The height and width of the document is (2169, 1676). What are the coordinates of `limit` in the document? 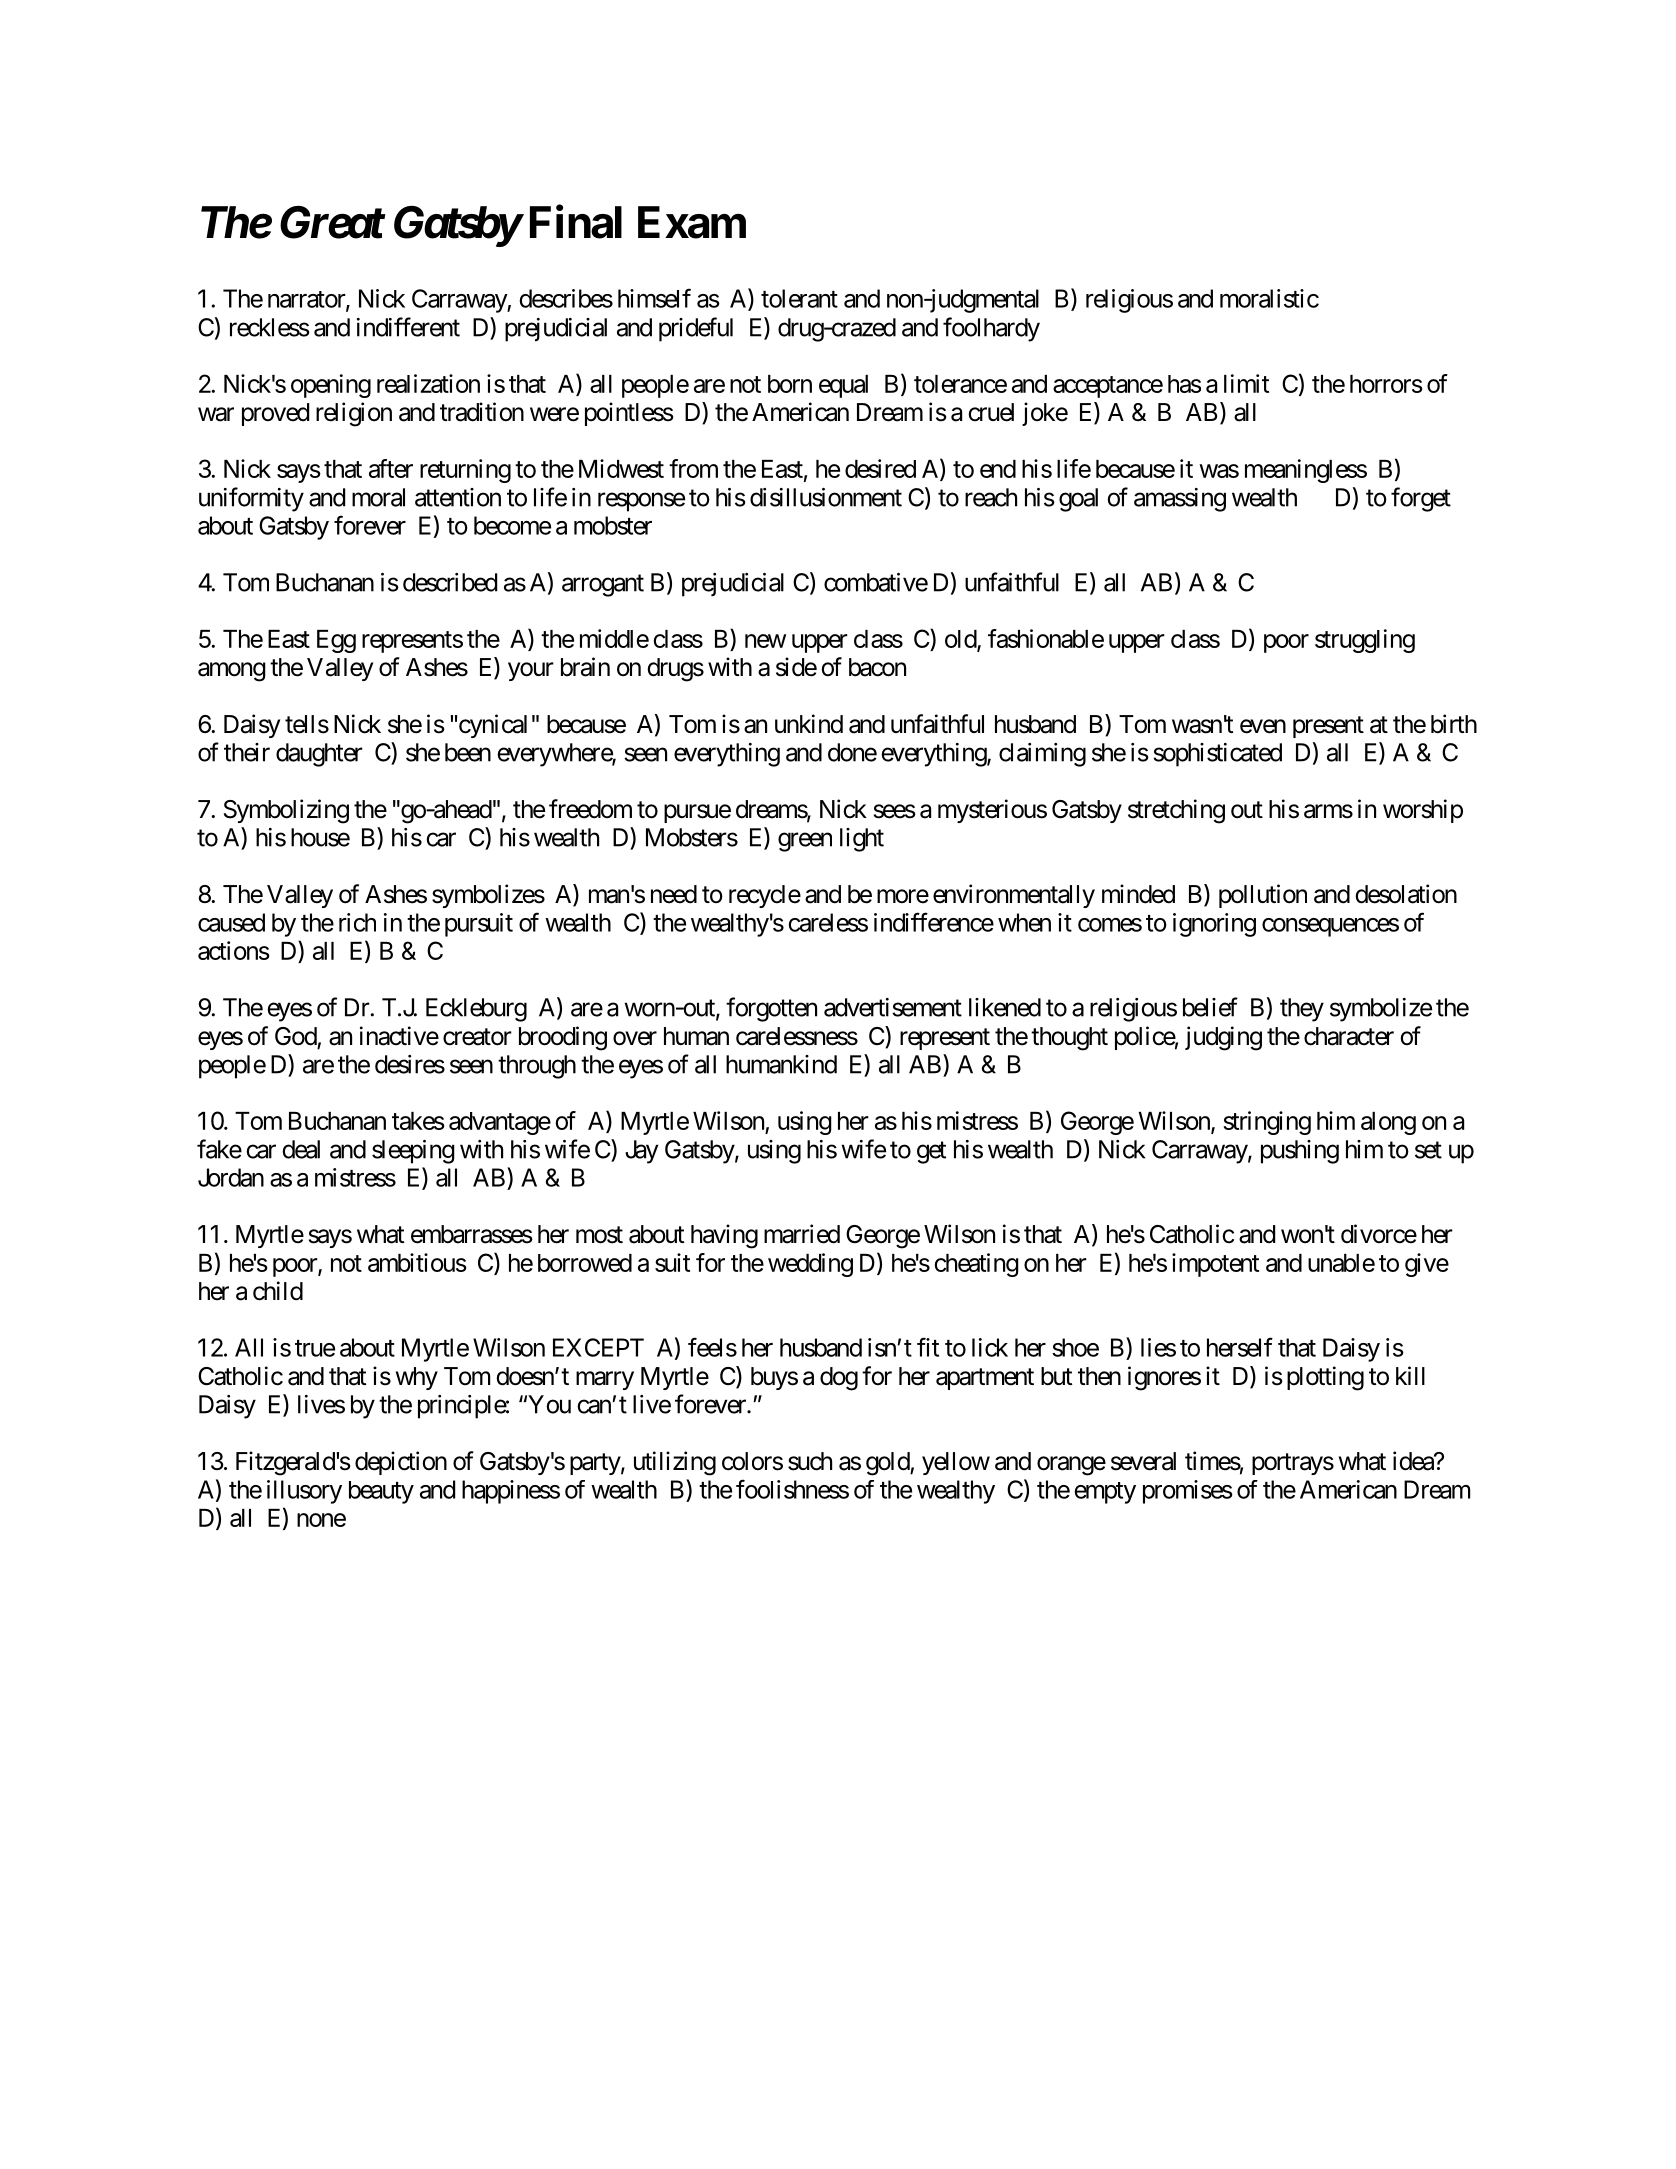 It's located at (1246, 383).
